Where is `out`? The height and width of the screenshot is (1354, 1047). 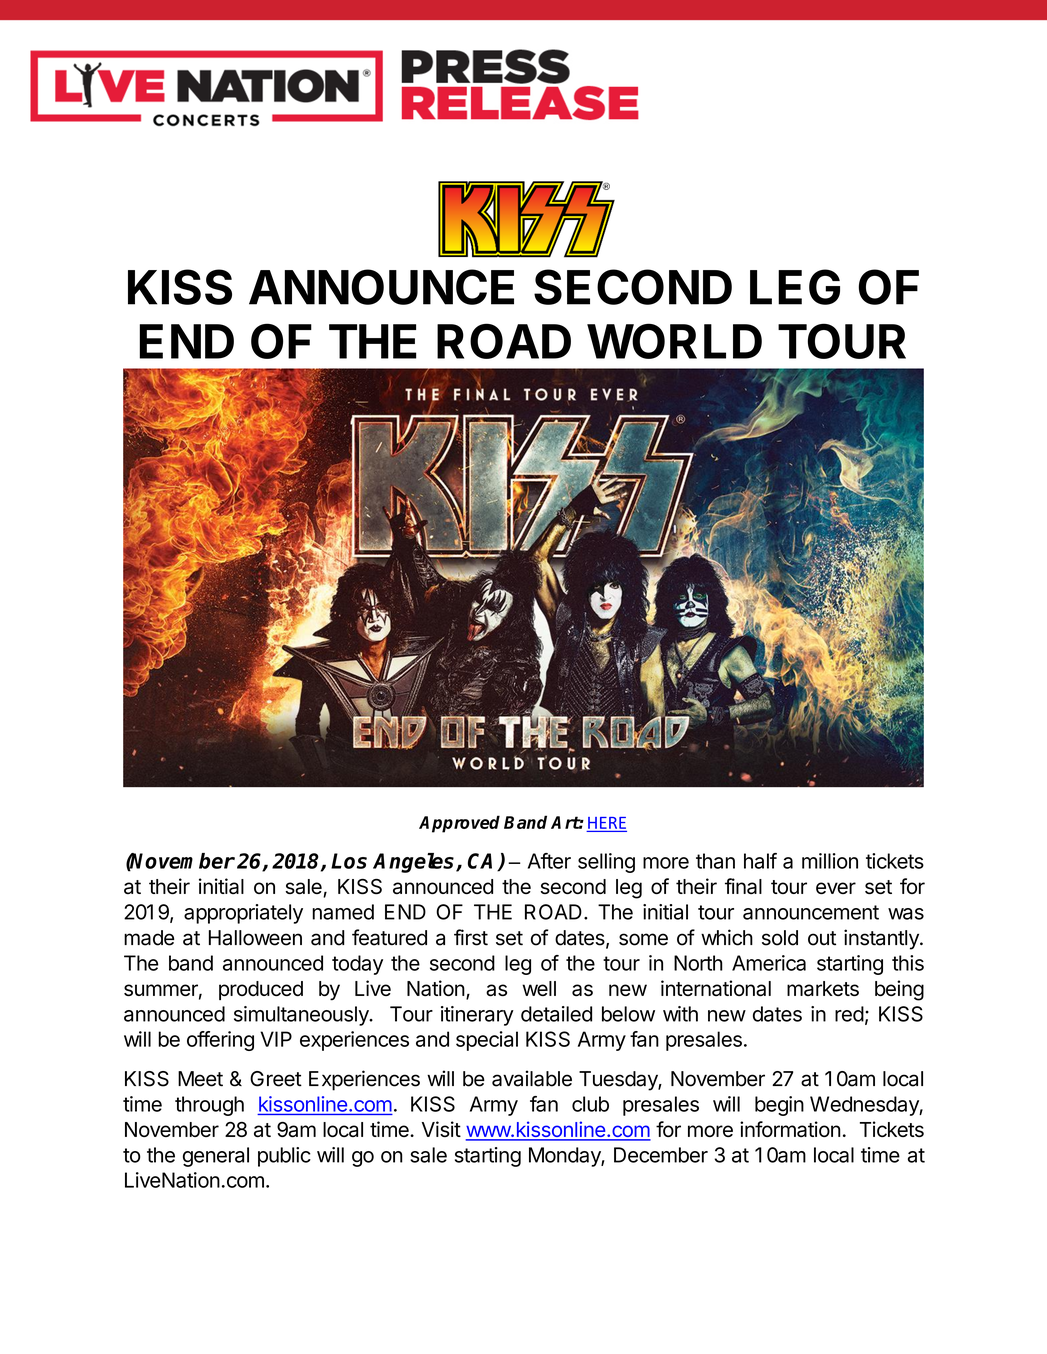
out is located at coordinates (822, 938).
